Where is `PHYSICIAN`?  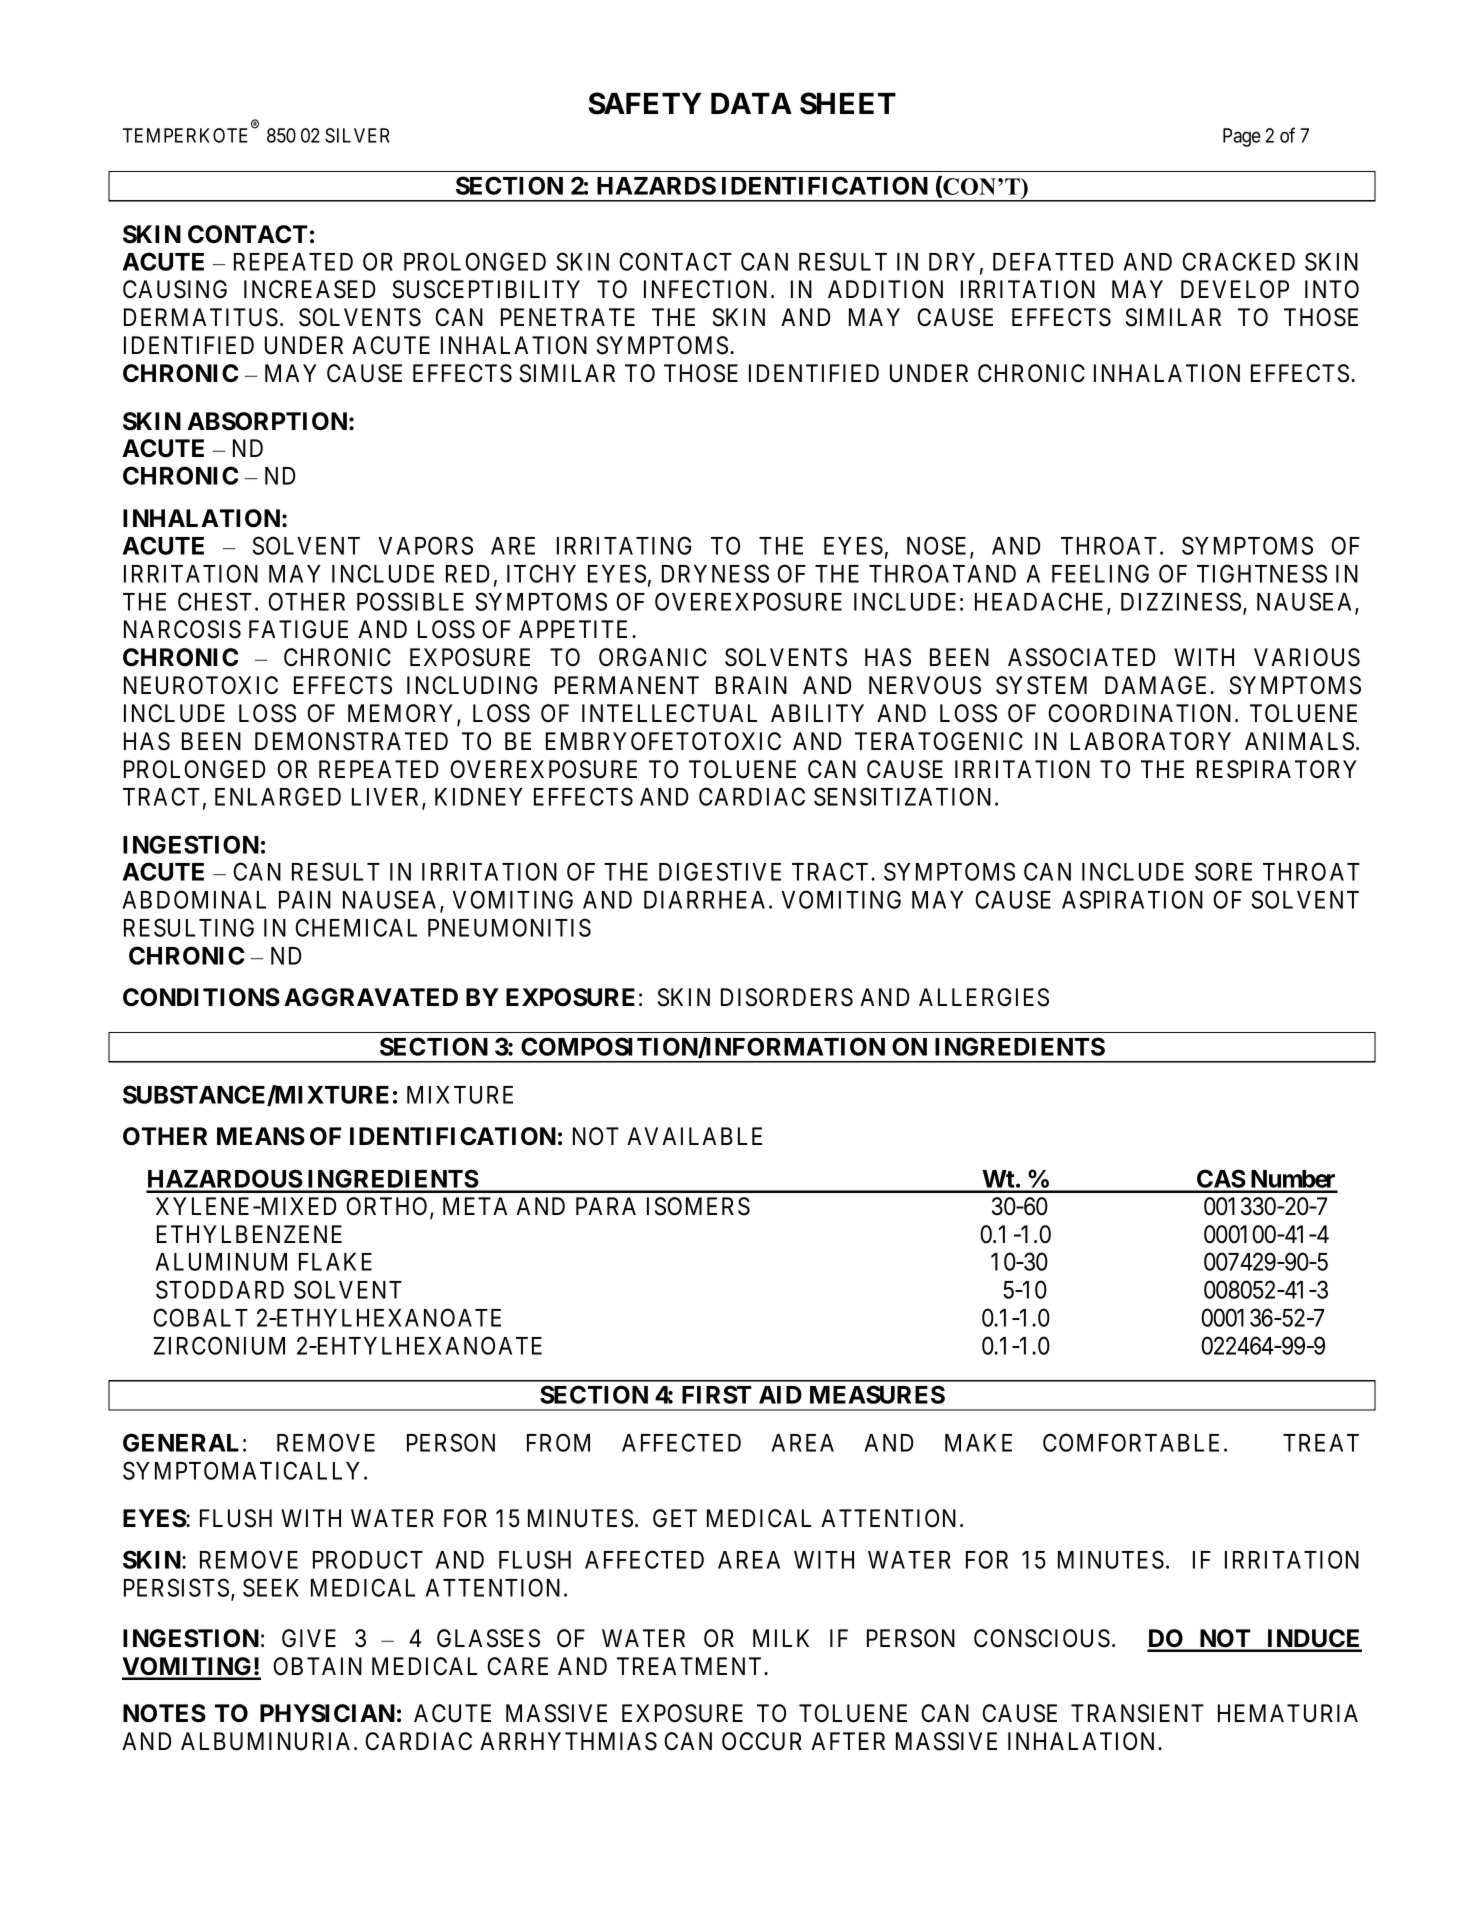
PHYSICIAN is located at coordinates (327, 1713).
